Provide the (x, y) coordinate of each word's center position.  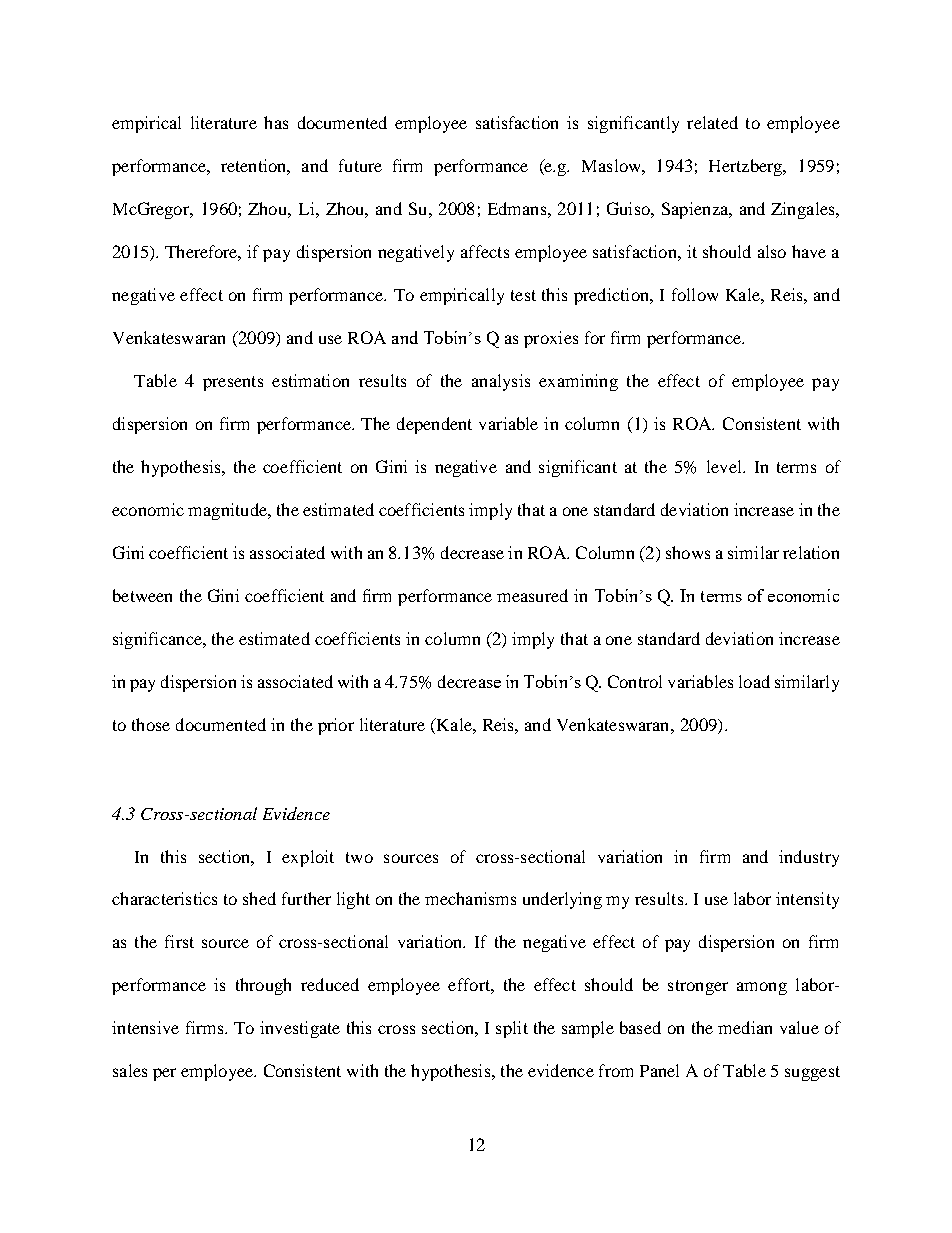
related (712, 122)
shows (688, 552)
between (142, 595)
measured (532, 595)
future (360, 165)
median (745, 1027)
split (512, 1029)
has (276, 122)
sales (130, 1070)
